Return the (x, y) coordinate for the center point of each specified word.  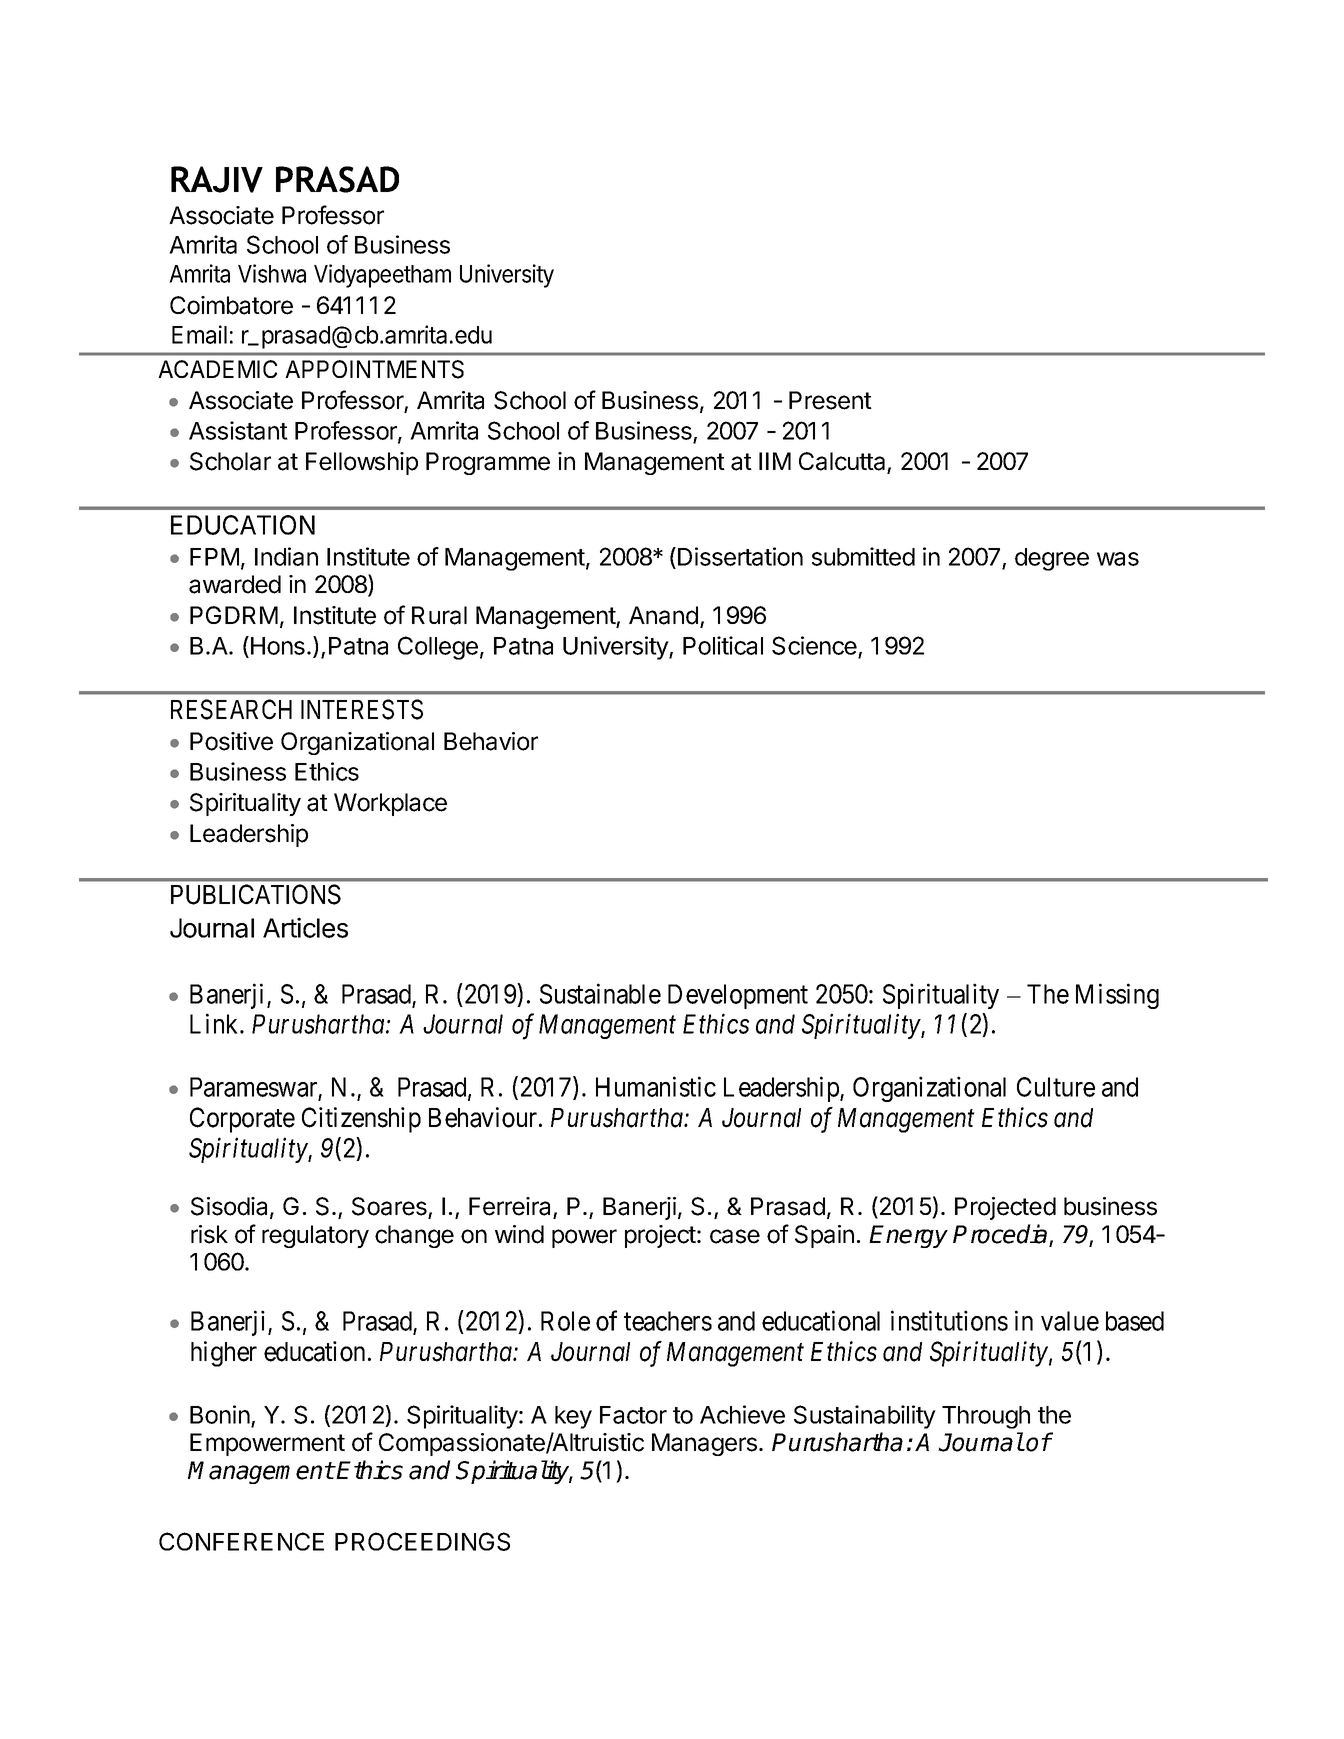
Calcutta (843, 462)
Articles (305, 927)
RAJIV (217, 179)
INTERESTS (362, 709)
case (735, 1236)
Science (815, 647)
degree (1052, 559)
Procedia (1001, 1235)
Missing (1117, 996)
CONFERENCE (241, 1541)
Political (723, 645)
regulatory (315, 1236)
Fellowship (362, 463)
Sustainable (600, 993)
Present (830, 400)
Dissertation (740, 556)
